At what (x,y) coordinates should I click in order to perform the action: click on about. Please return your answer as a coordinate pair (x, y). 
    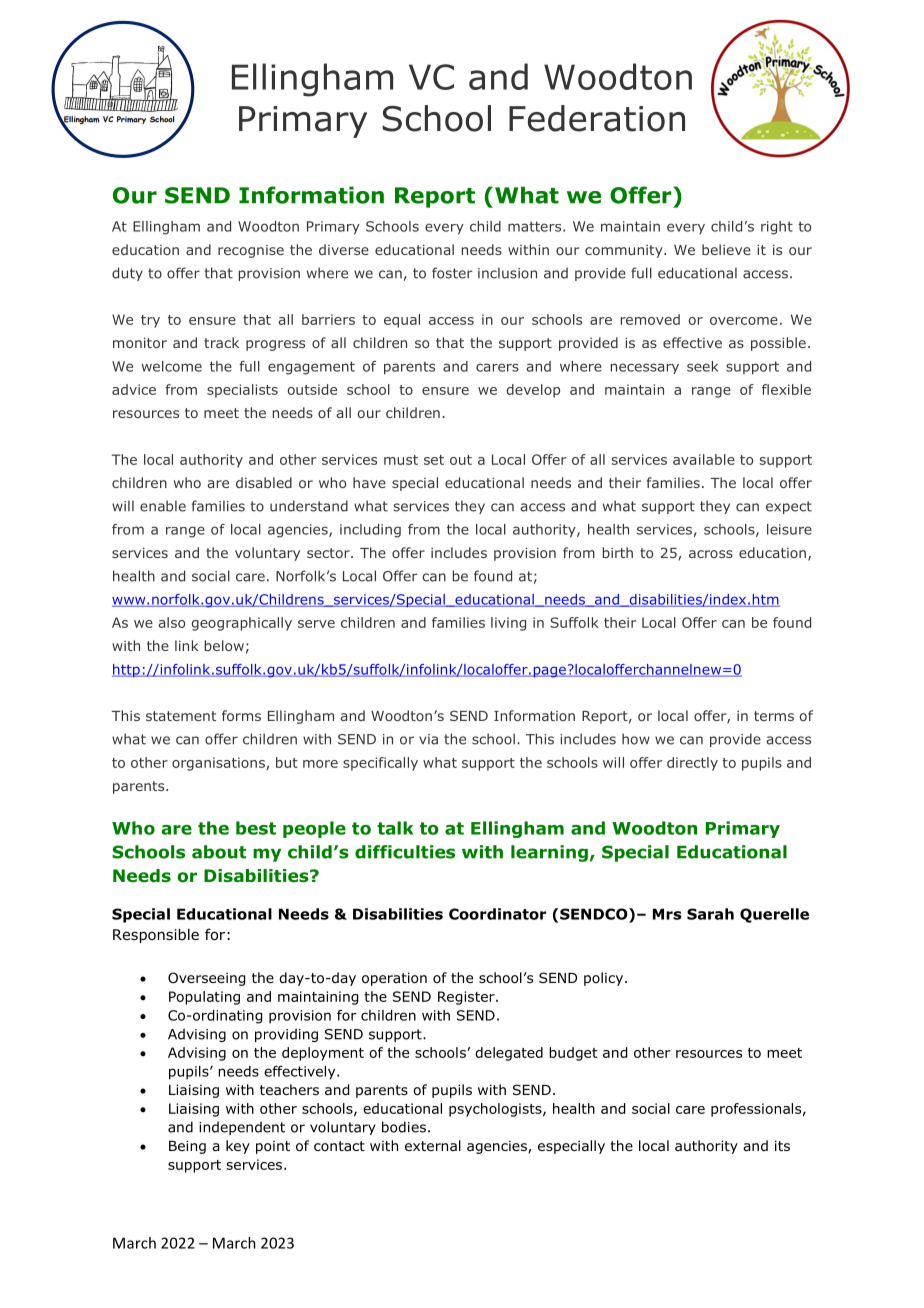
    Looking at the image, I should click on (219, 852).
